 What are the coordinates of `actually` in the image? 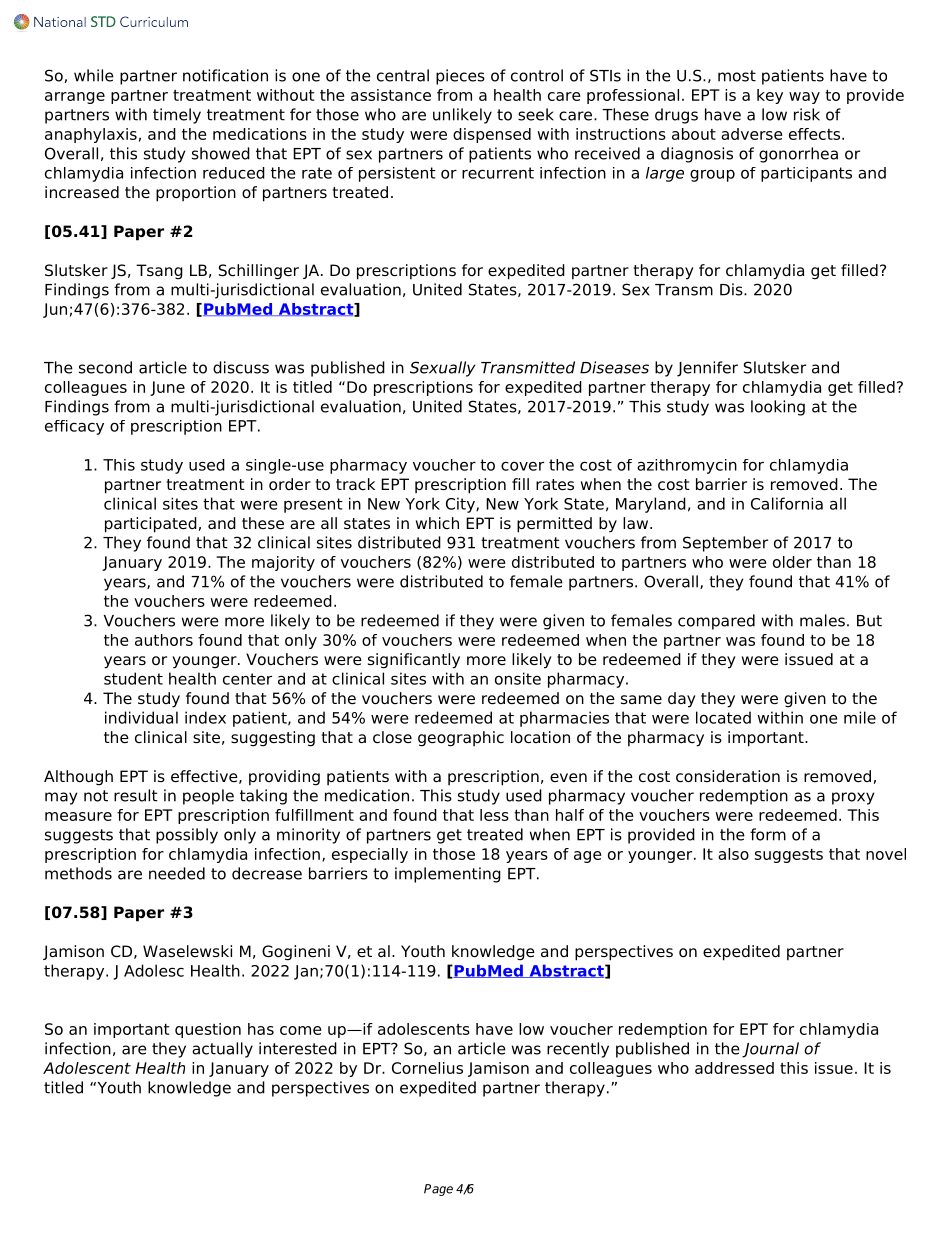 It's located at (222, 1050).
